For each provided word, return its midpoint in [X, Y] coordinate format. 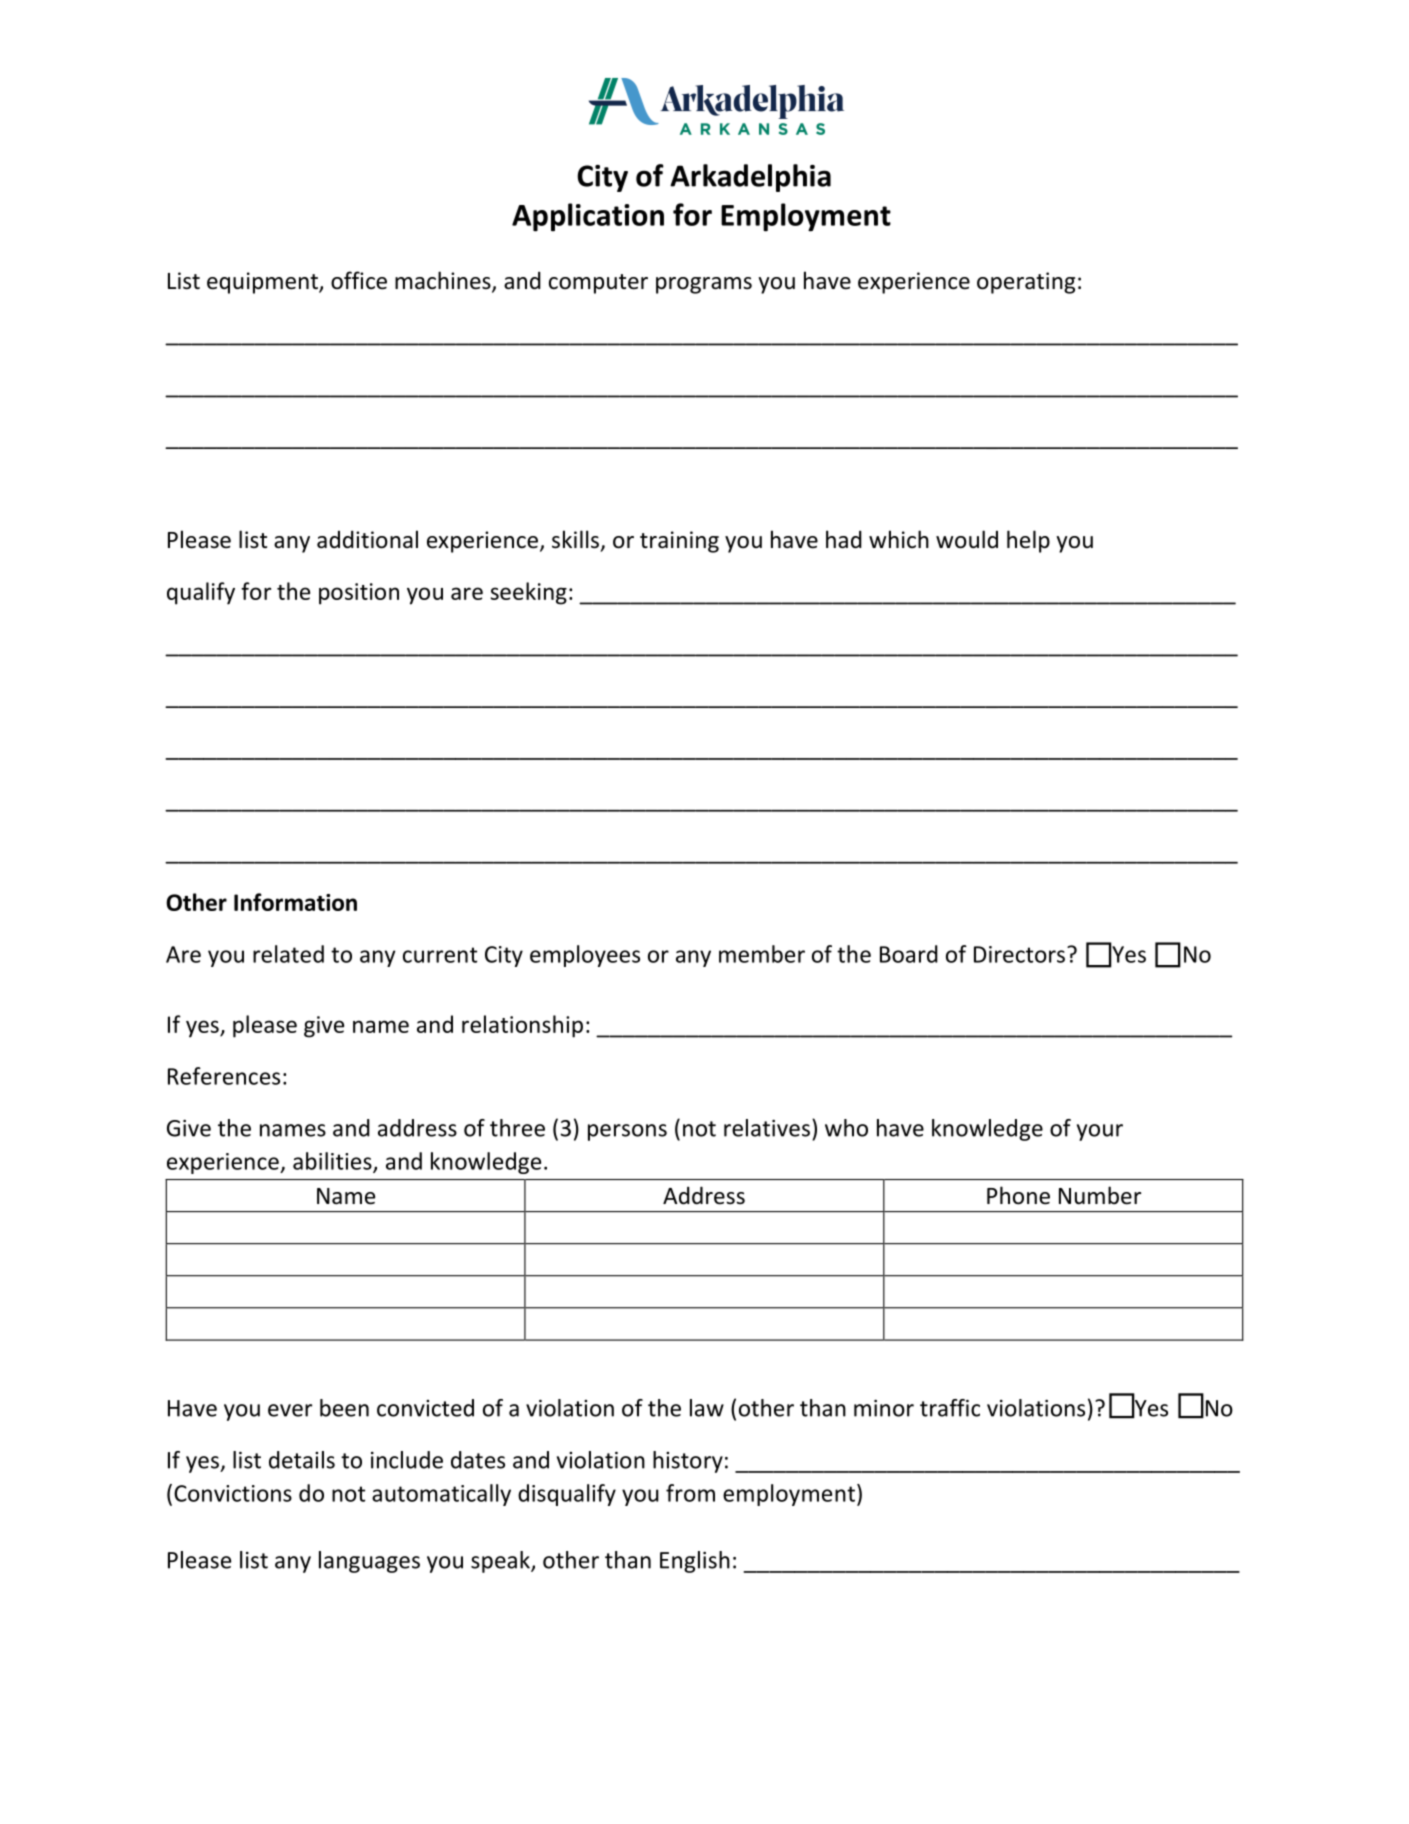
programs [704, 285]
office [359, 280]
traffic [950, 1408]
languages [369, 1562]
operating [1026, 283]
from [690, 1493]
